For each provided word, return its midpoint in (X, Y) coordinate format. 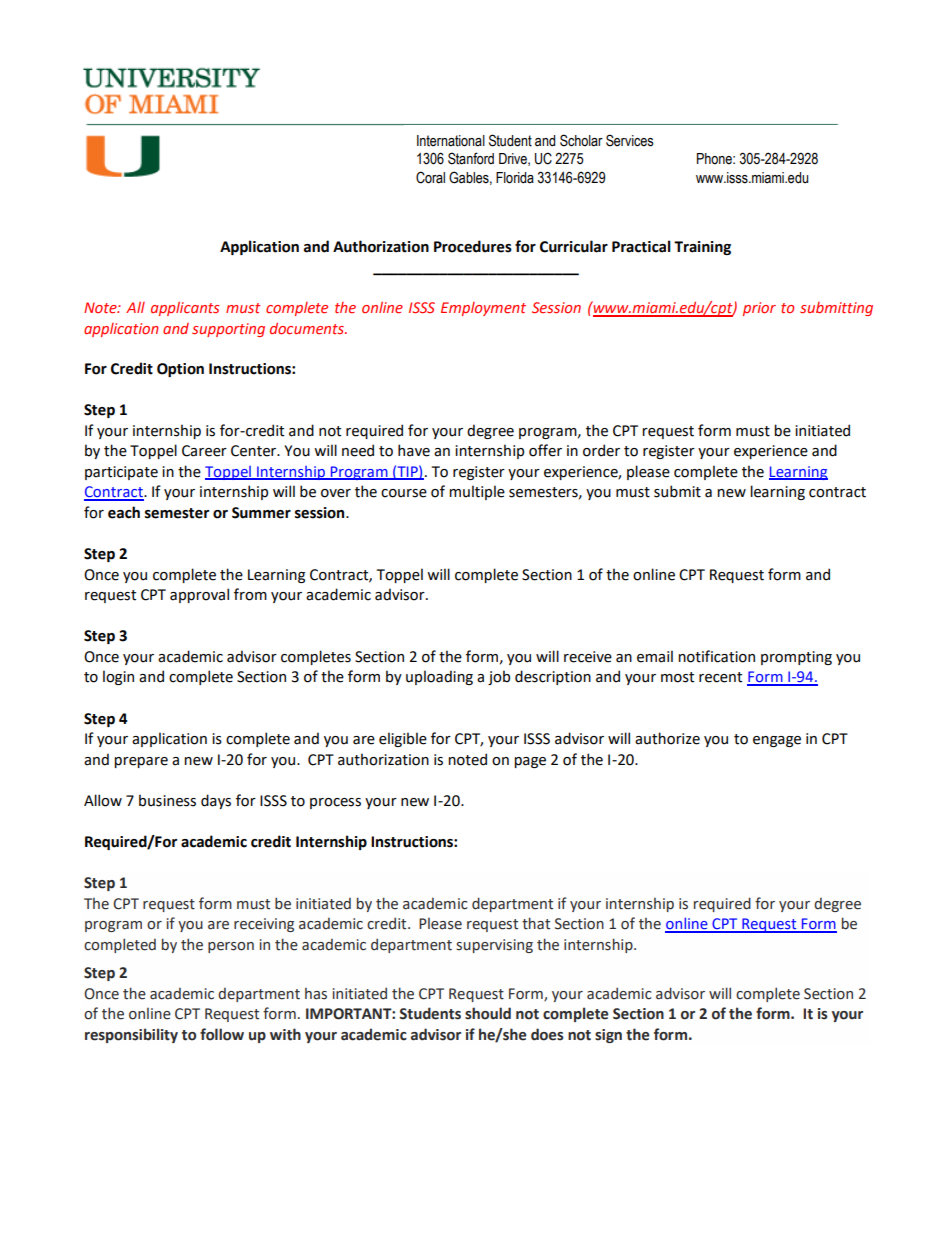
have (414, 450)
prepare (141, 762)
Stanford (471, 158)
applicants (185, 309)
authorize (667, 738)
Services (630, 140)
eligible (403, 739)
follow (222, 1034)
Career (204, 451)
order (601, 450)
